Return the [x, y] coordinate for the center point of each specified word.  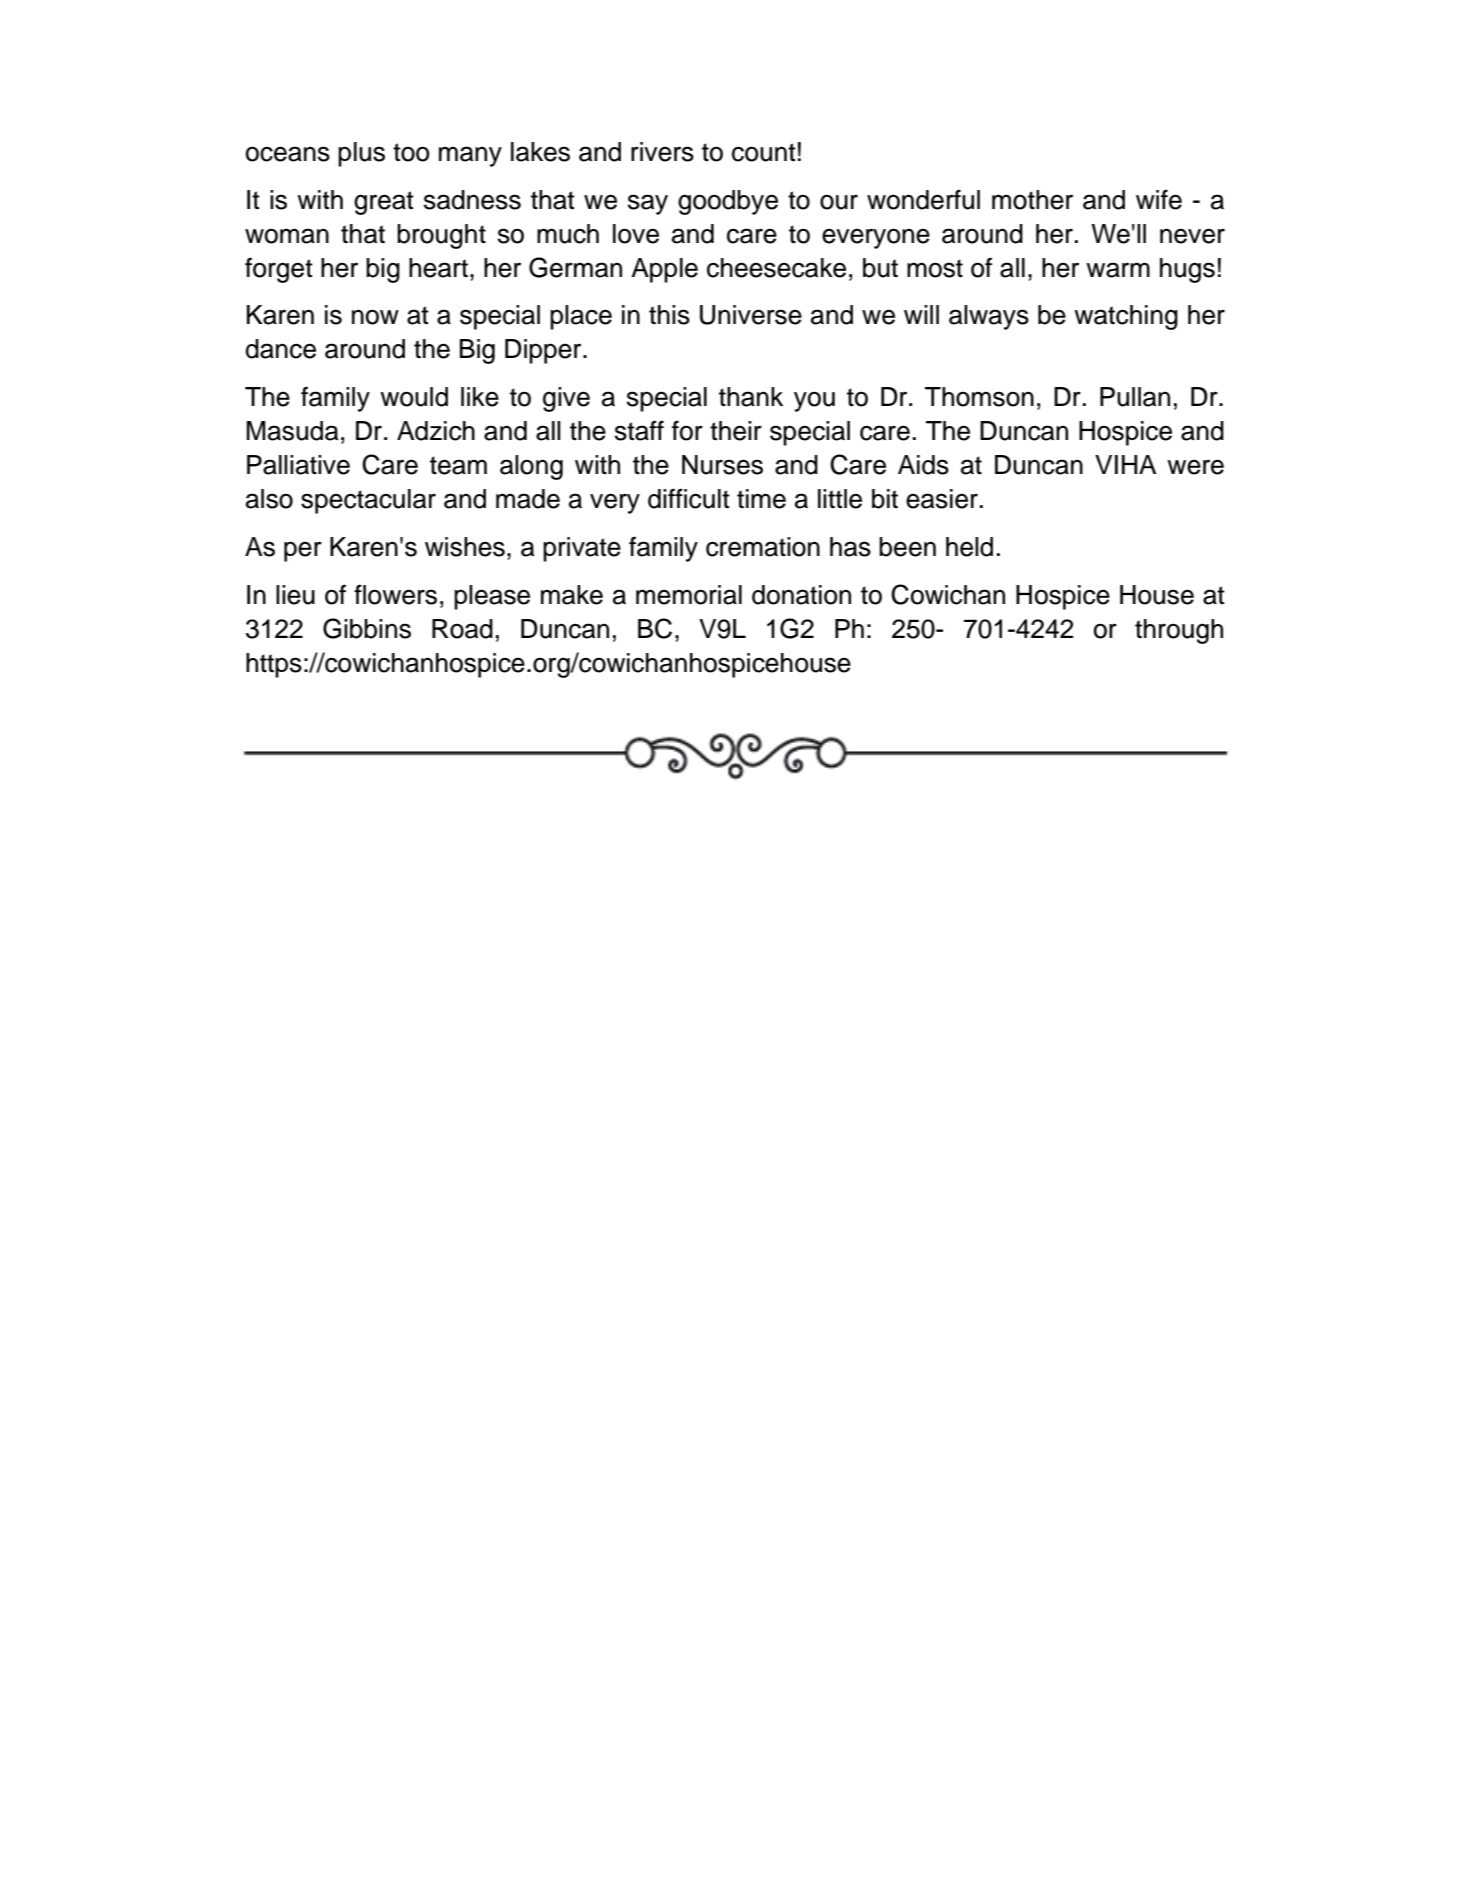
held [969, 547]
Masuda [292, 431]
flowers [395, 594]
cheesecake [776, 268]
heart [438, 268]
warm [1118, 270]
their [736, 431]
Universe [751, 315]
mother [1032, 200]
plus [361, 154]
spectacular [368, 501]
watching [1126, 317]
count [764, 152]
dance [281, 349]
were [1195, 467]
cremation [763, 547]
